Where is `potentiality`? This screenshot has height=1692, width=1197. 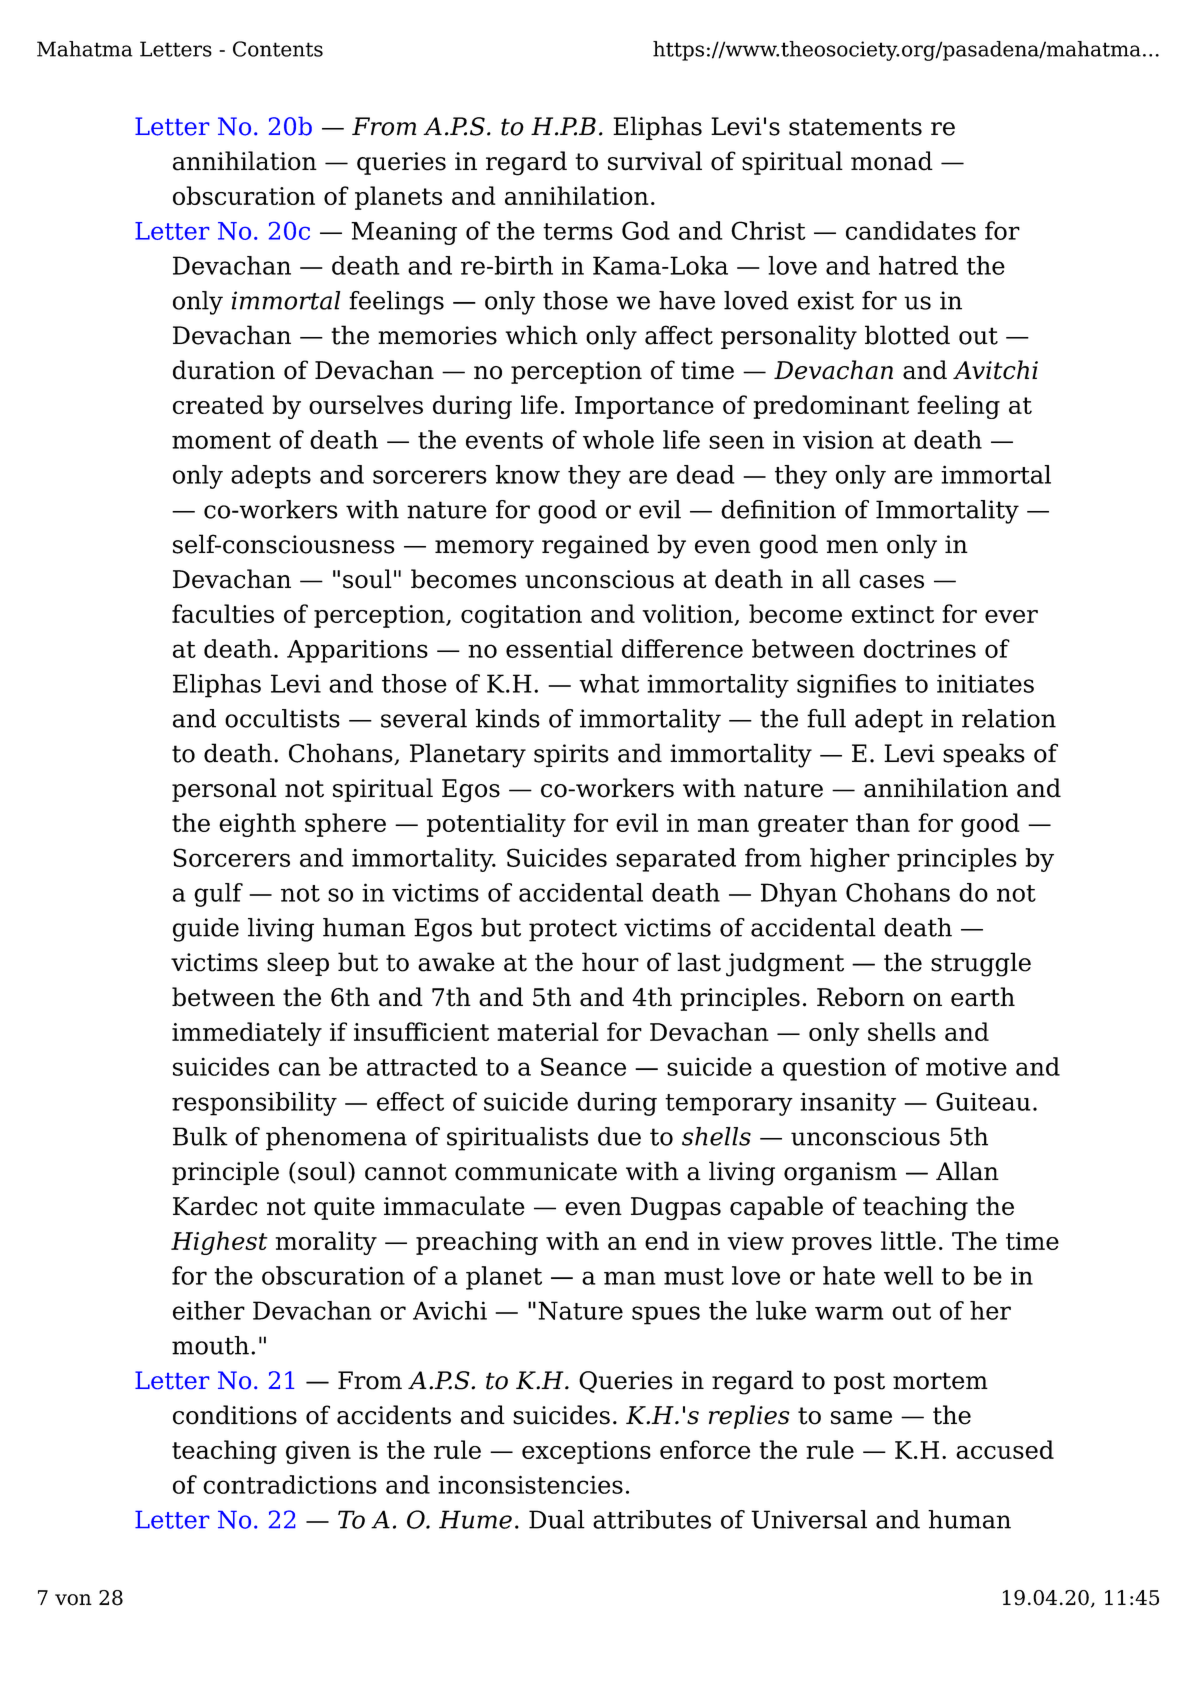
potentiality is located at coordinates (496, 825).
